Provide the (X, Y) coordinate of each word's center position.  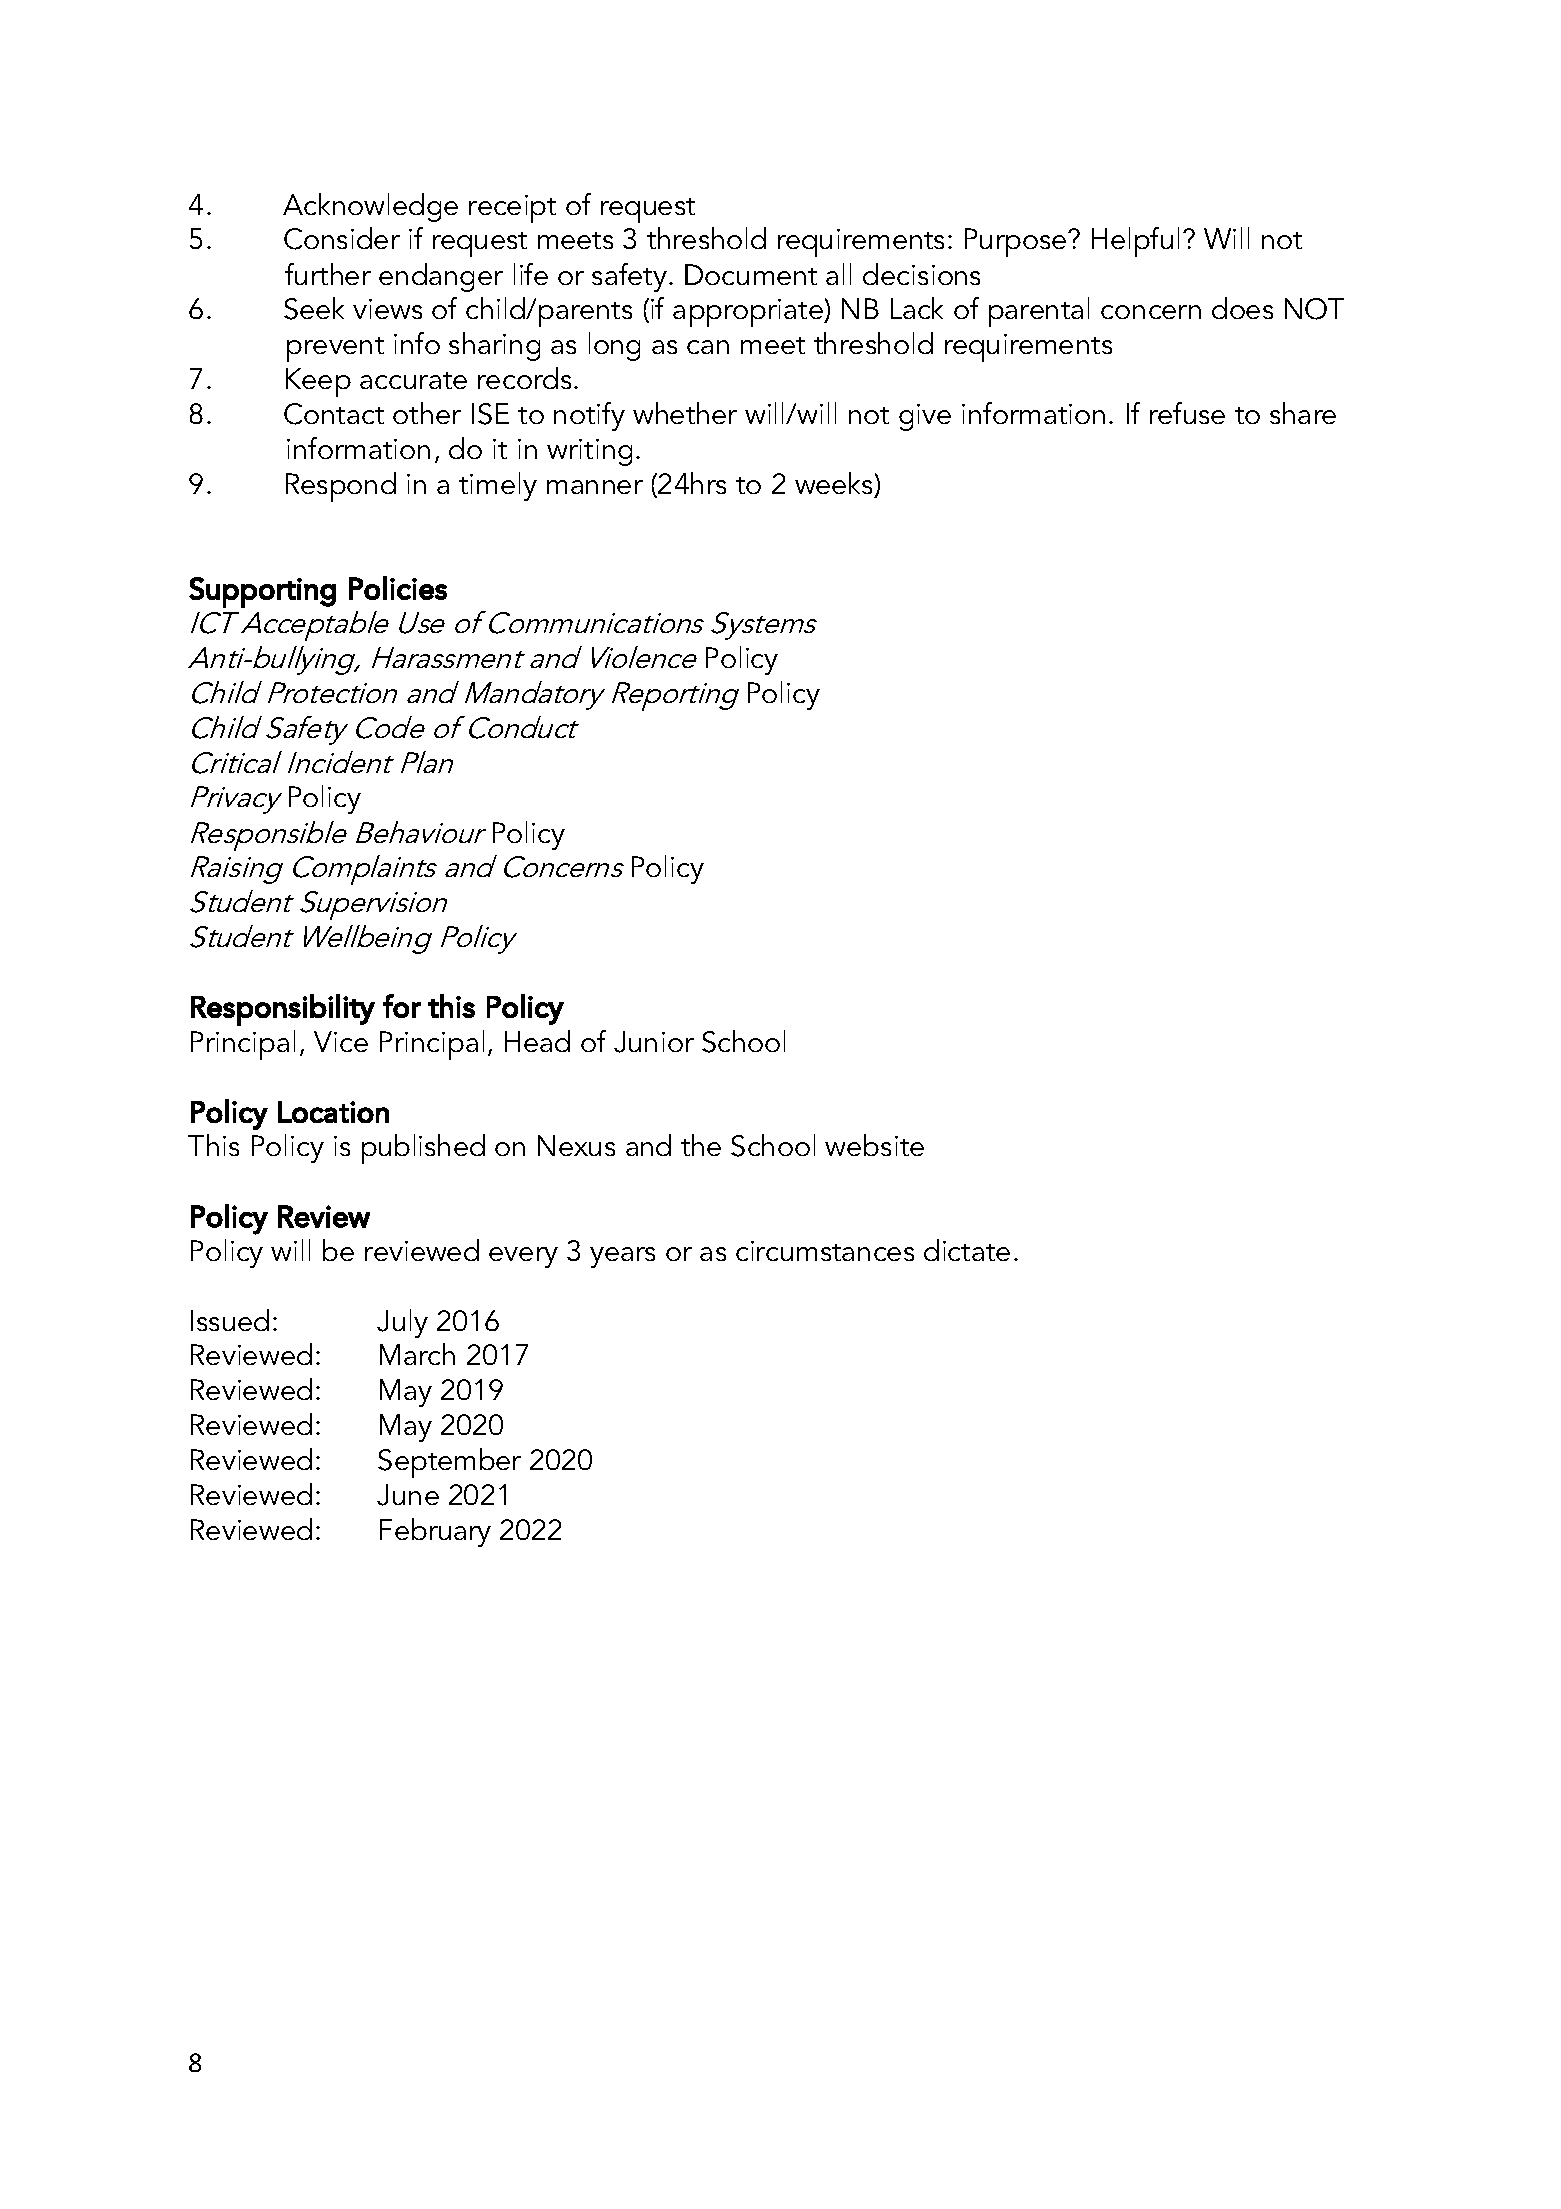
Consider (342, 238)
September (449, 1463)
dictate (967, 1250)
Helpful (1135, 242)
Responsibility (283, 1010)
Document (751, 274)
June (408, 1495)
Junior (654, 1042)
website (874, 1145)
